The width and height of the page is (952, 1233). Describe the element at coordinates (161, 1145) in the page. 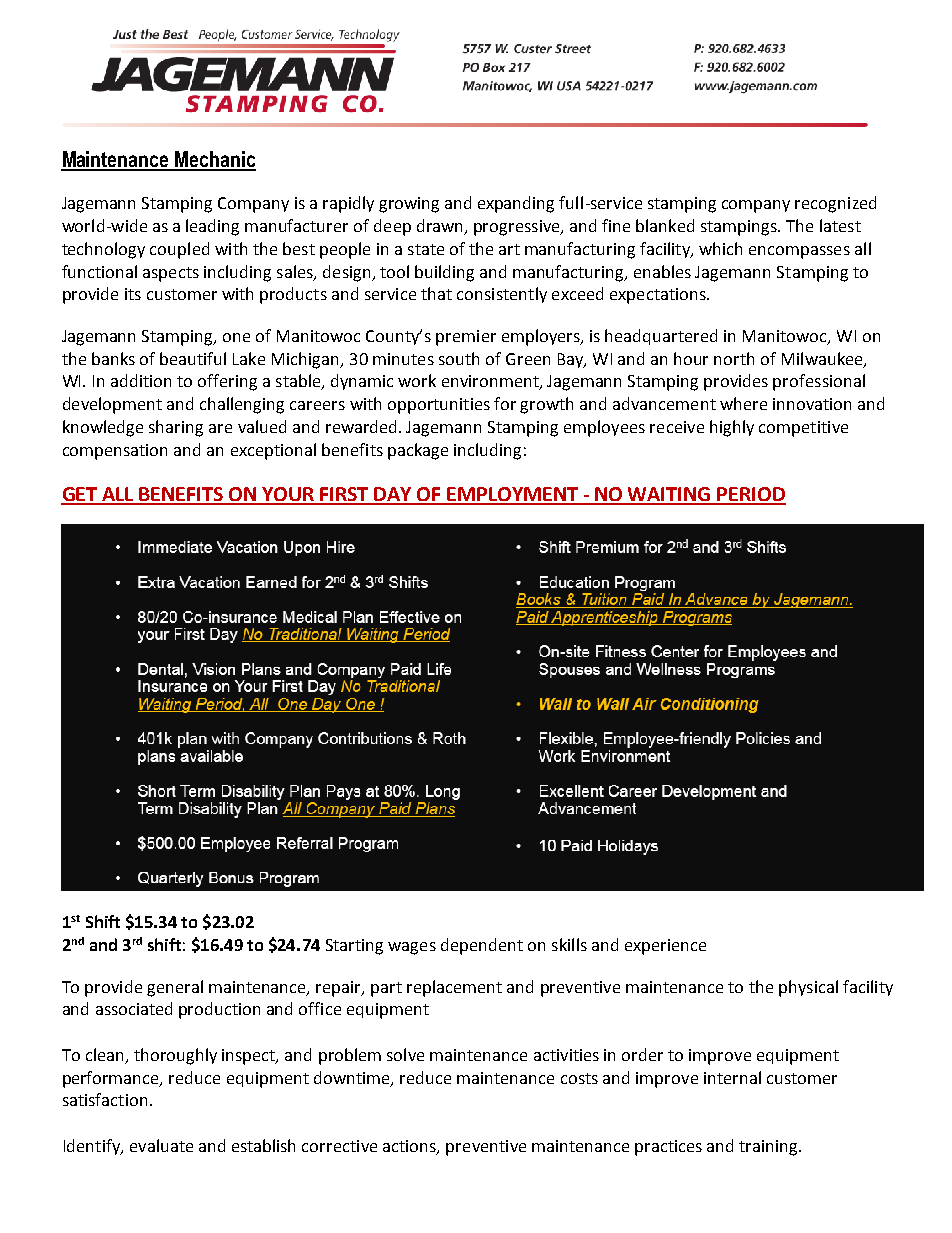

I see `evaluate` at that location.
